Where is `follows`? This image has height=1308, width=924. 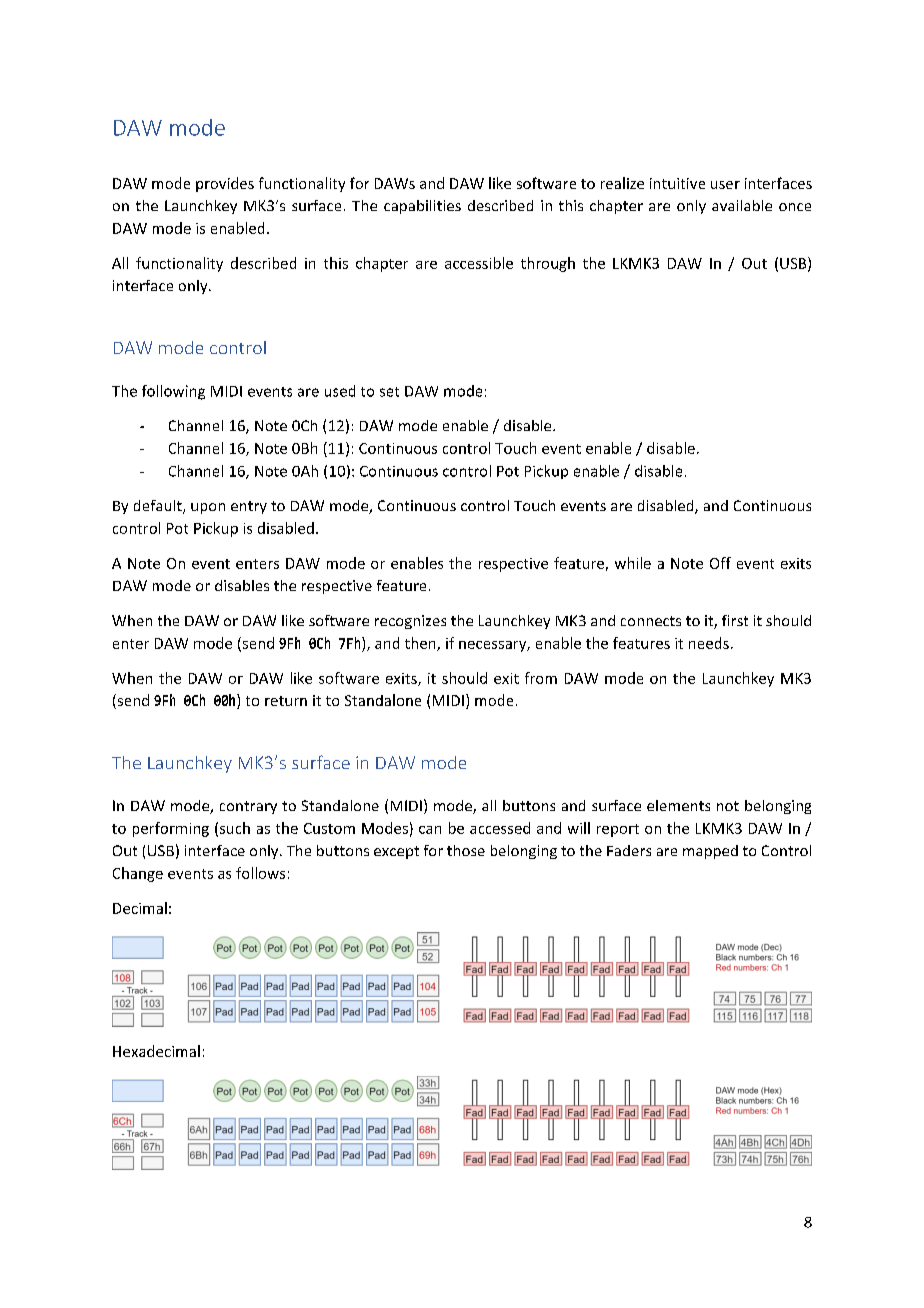 follows is located at coordinates (260, 873).
